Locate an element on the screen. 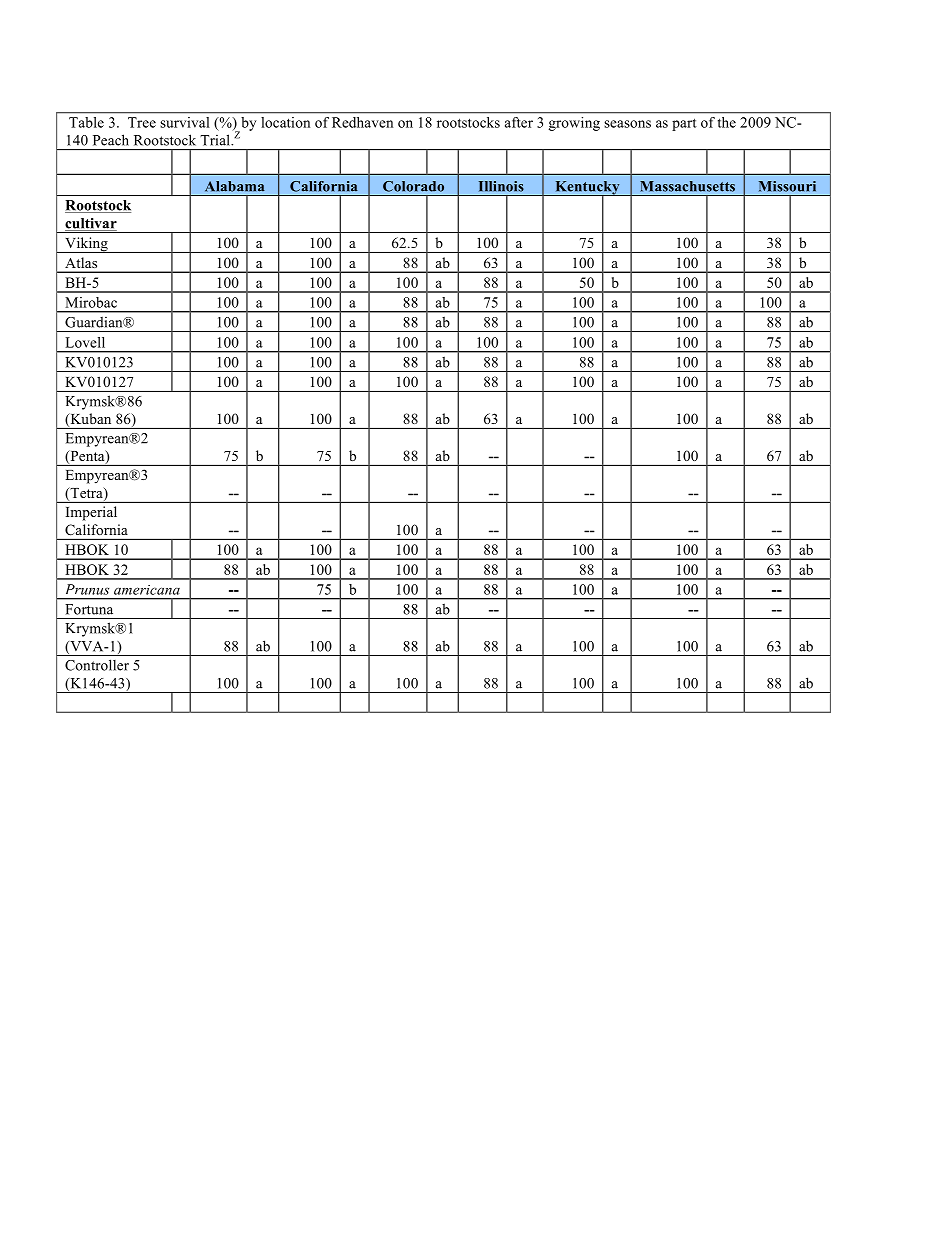 Image resolution: width=952 pixels, height=1233 pixels. Guardian is located at coordinates (95, 322).
